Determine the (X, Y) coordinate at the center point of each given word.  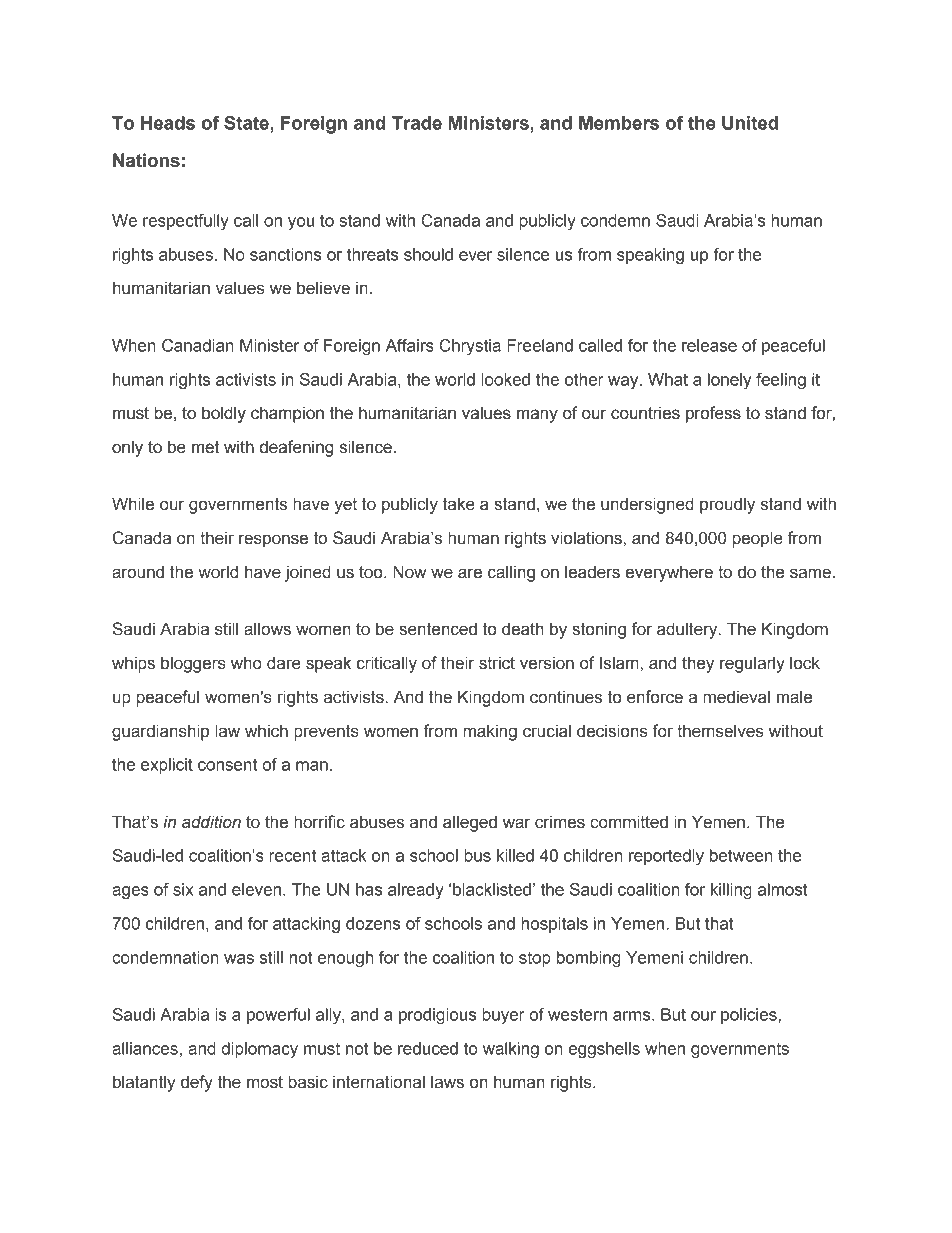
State (247, 123)
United (750, 123)
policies (750, 1016)
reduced (428, 1048)
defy (197, 1083)
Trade (417, 123)
